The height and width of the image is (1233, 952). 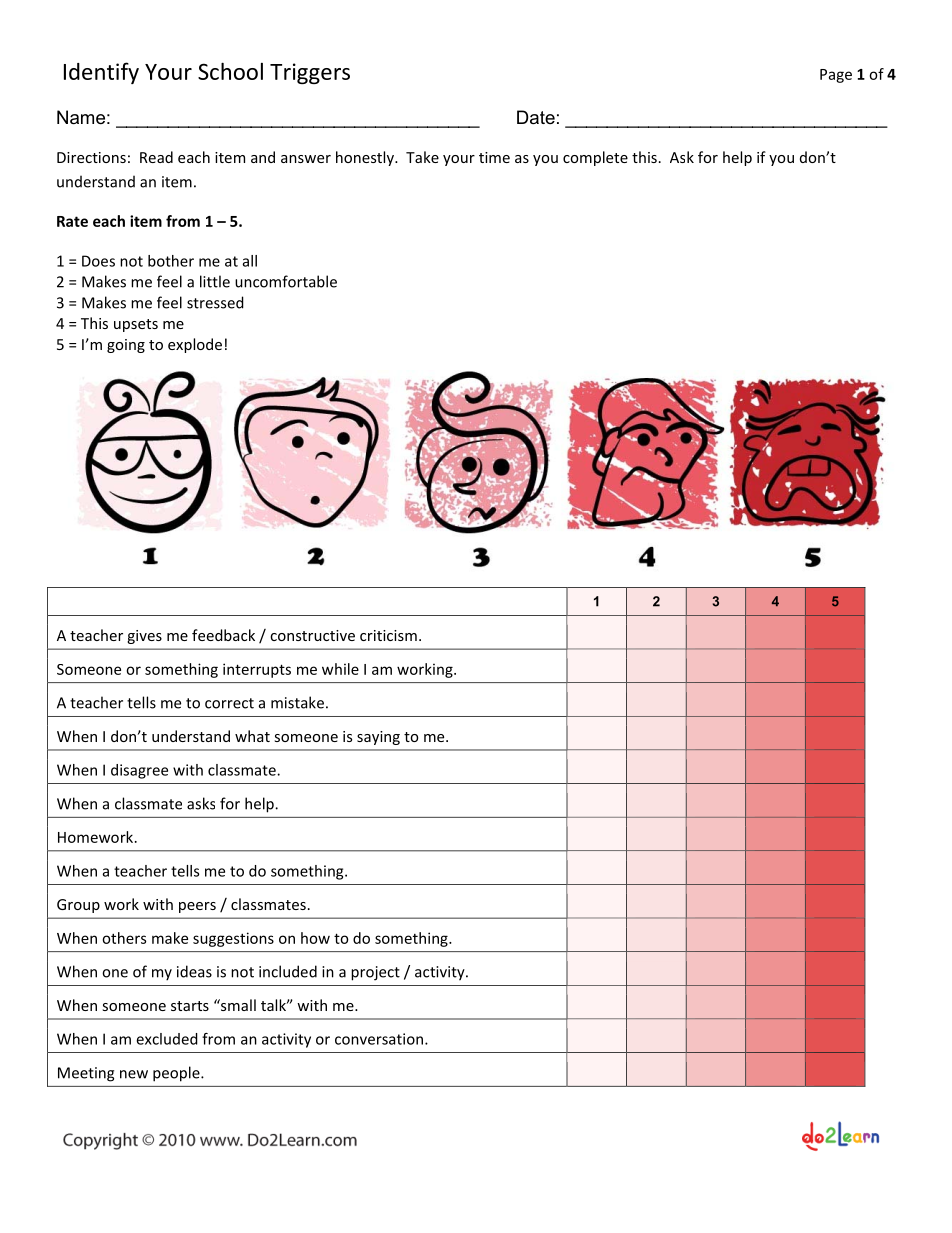 I want to click on Identify, so click(x=101, y=73).
